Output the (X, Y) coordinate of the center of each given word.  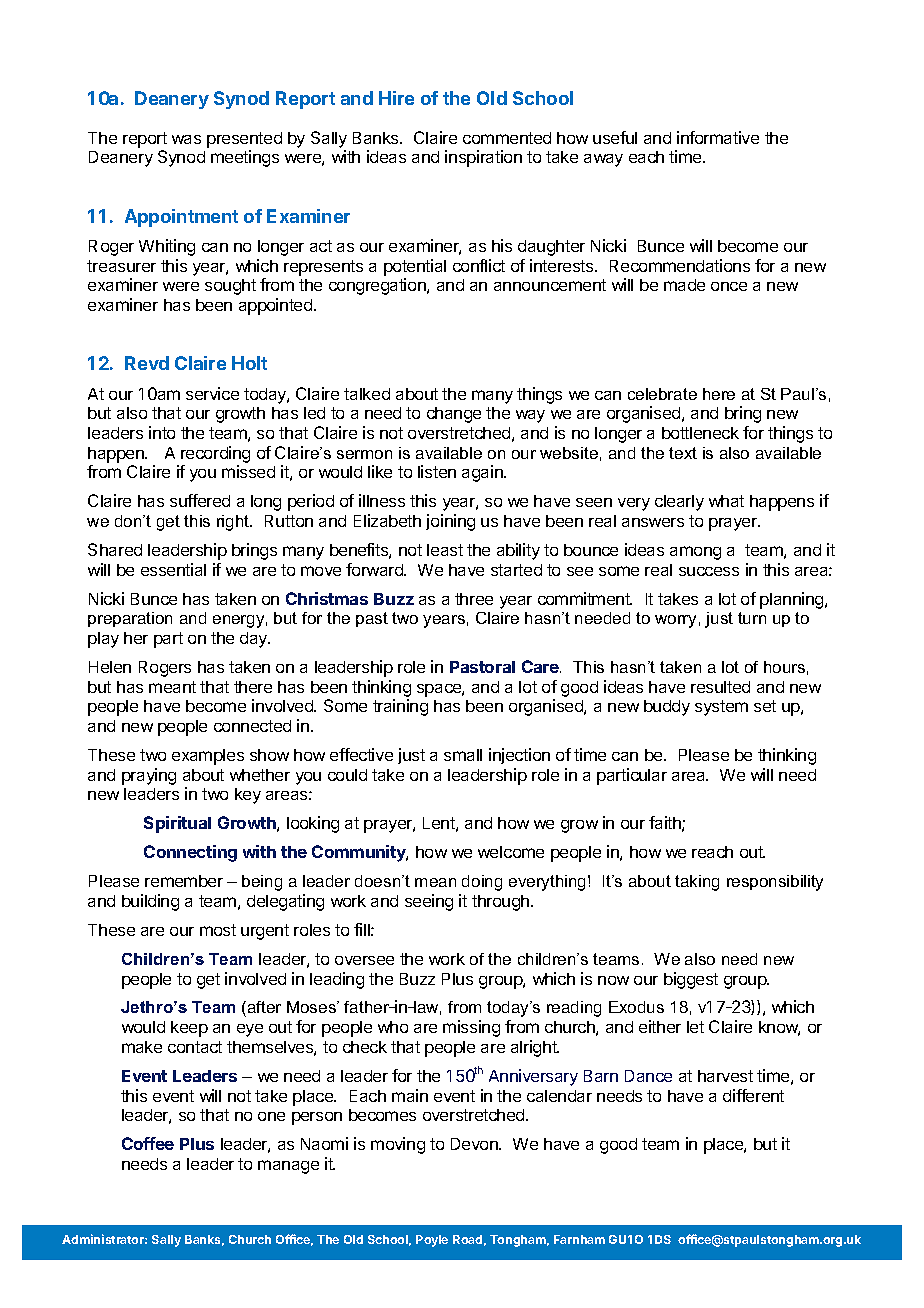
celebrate (662, 394)
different (753, 1095)
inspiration (483, 158)
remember (184, 881)
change (454, 415)
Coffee (148, 1143)
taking (697, 883)
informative (718, 137)
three (474, 599)
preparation (130, 619)
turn (752, 618)
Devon (475, 1144)
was (186, 139)
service (212, 393)
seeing (429, 902)
